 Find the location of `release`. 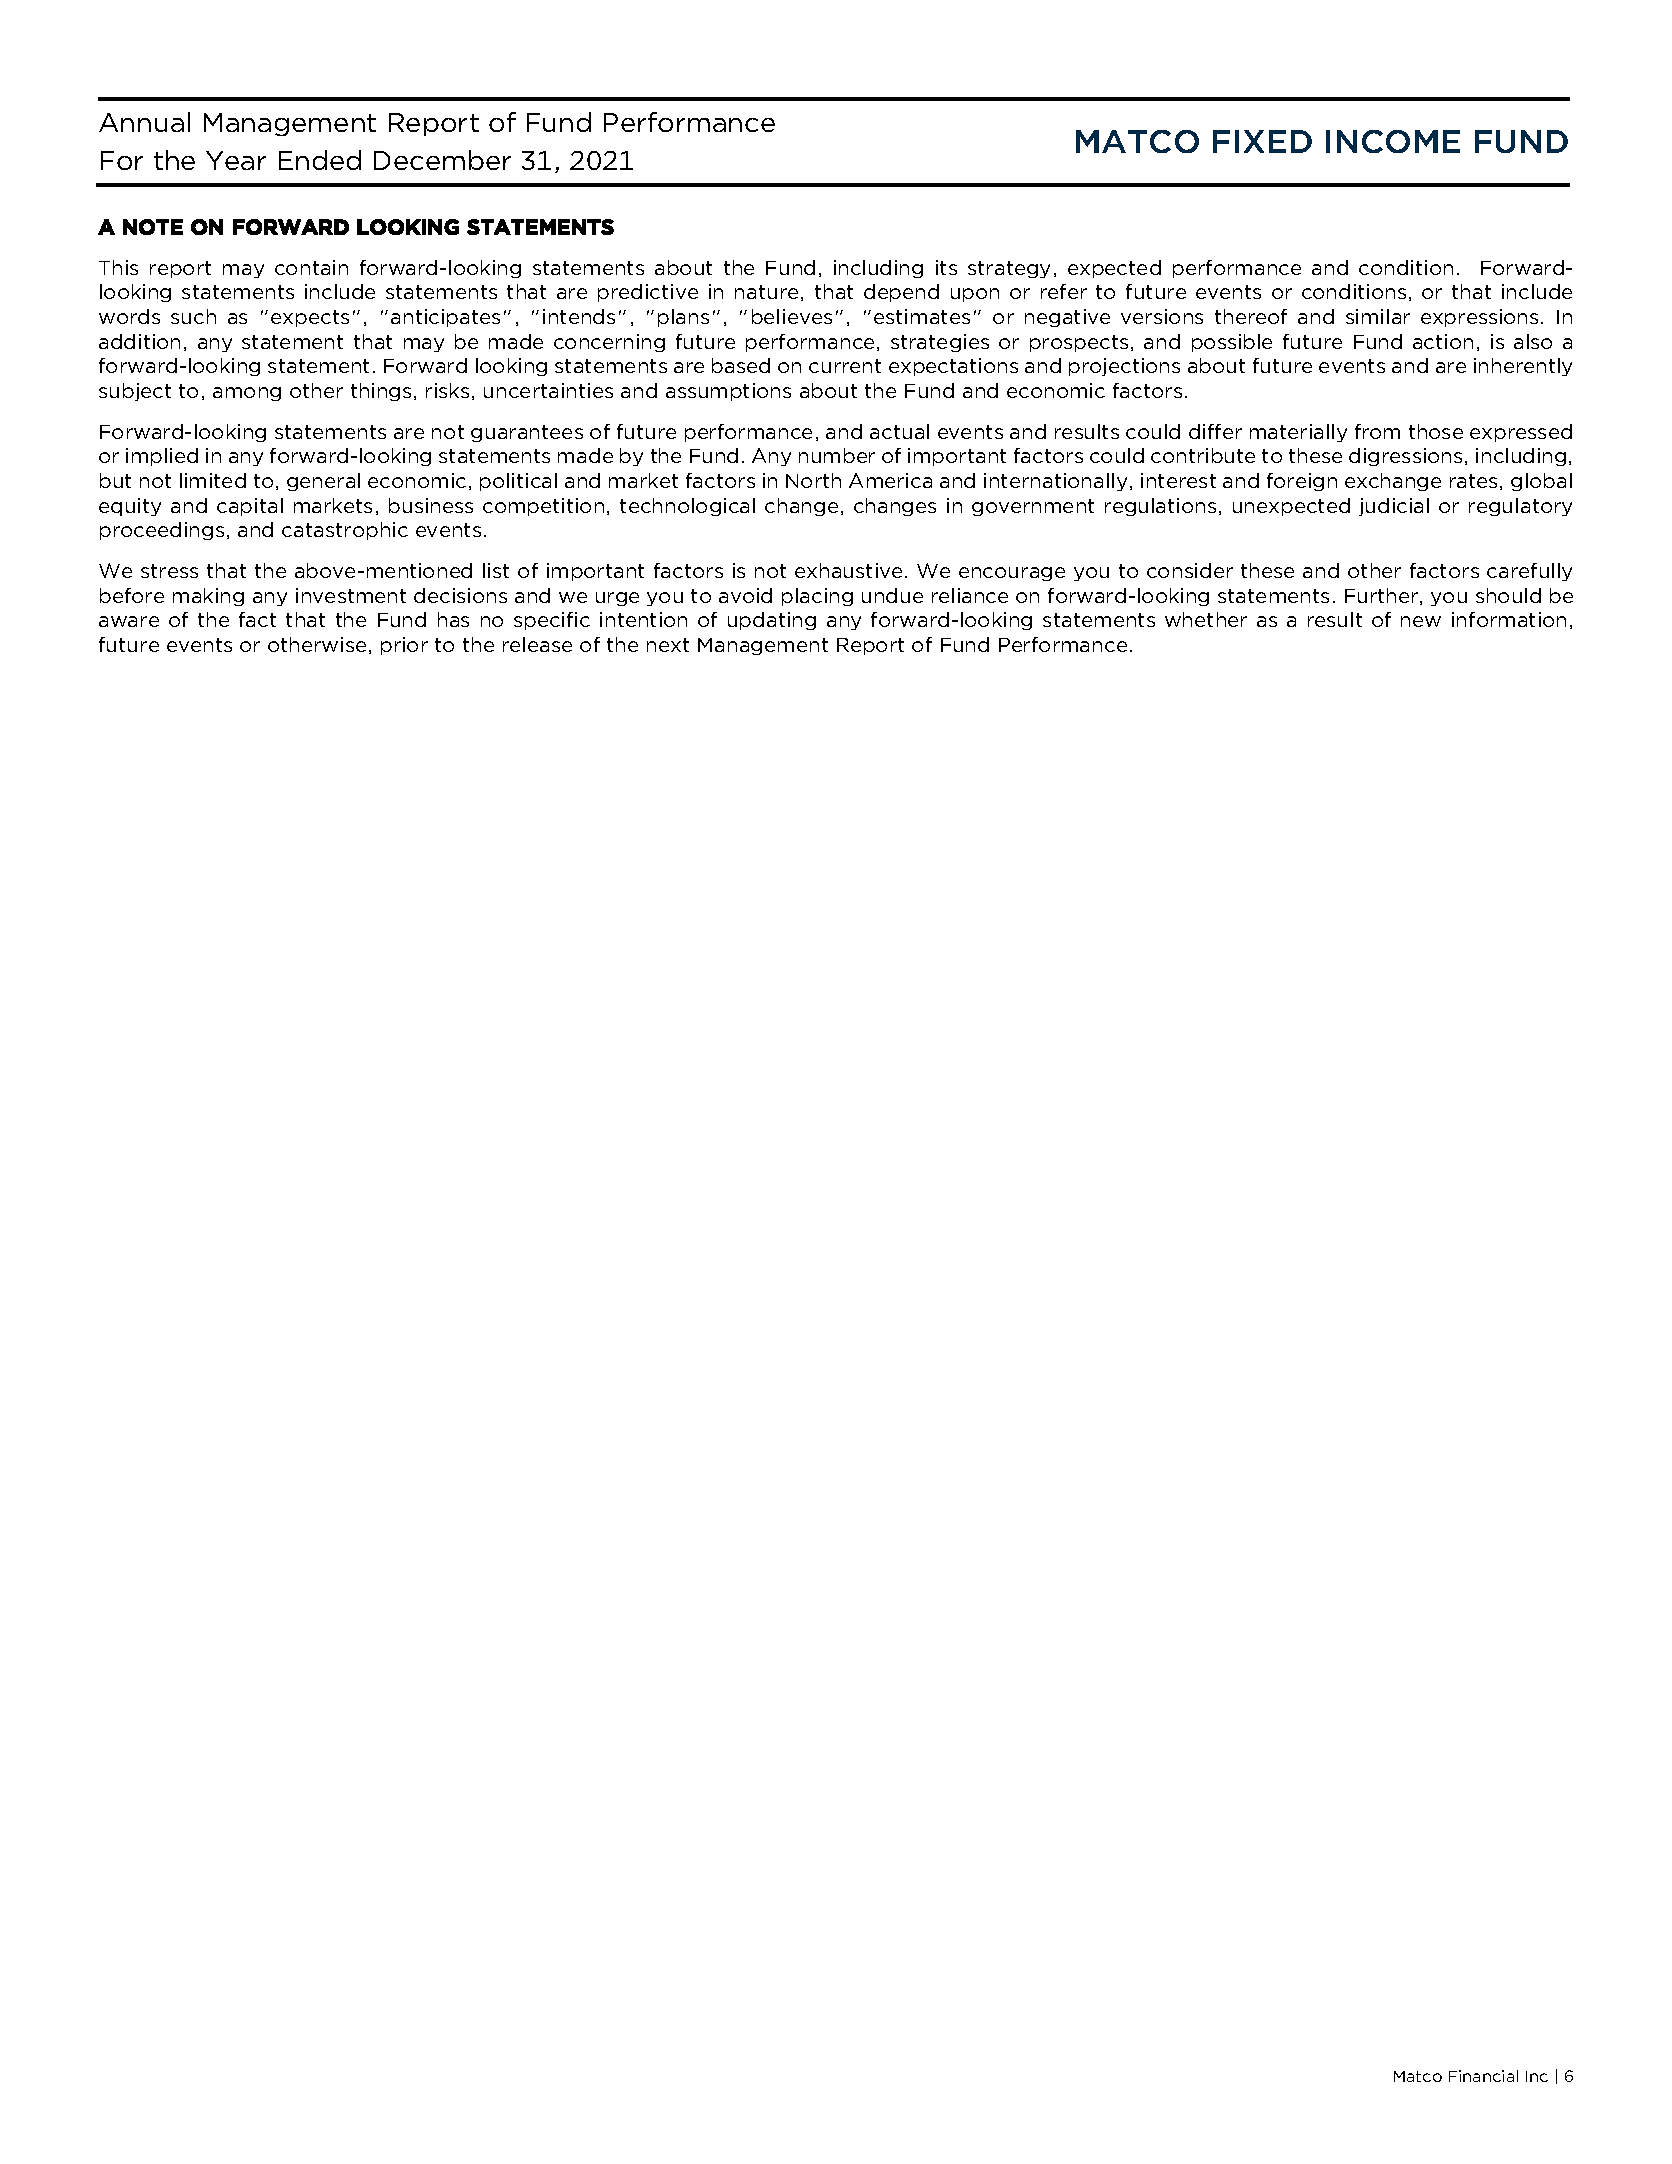

release is located at coordinates (537, 644).
